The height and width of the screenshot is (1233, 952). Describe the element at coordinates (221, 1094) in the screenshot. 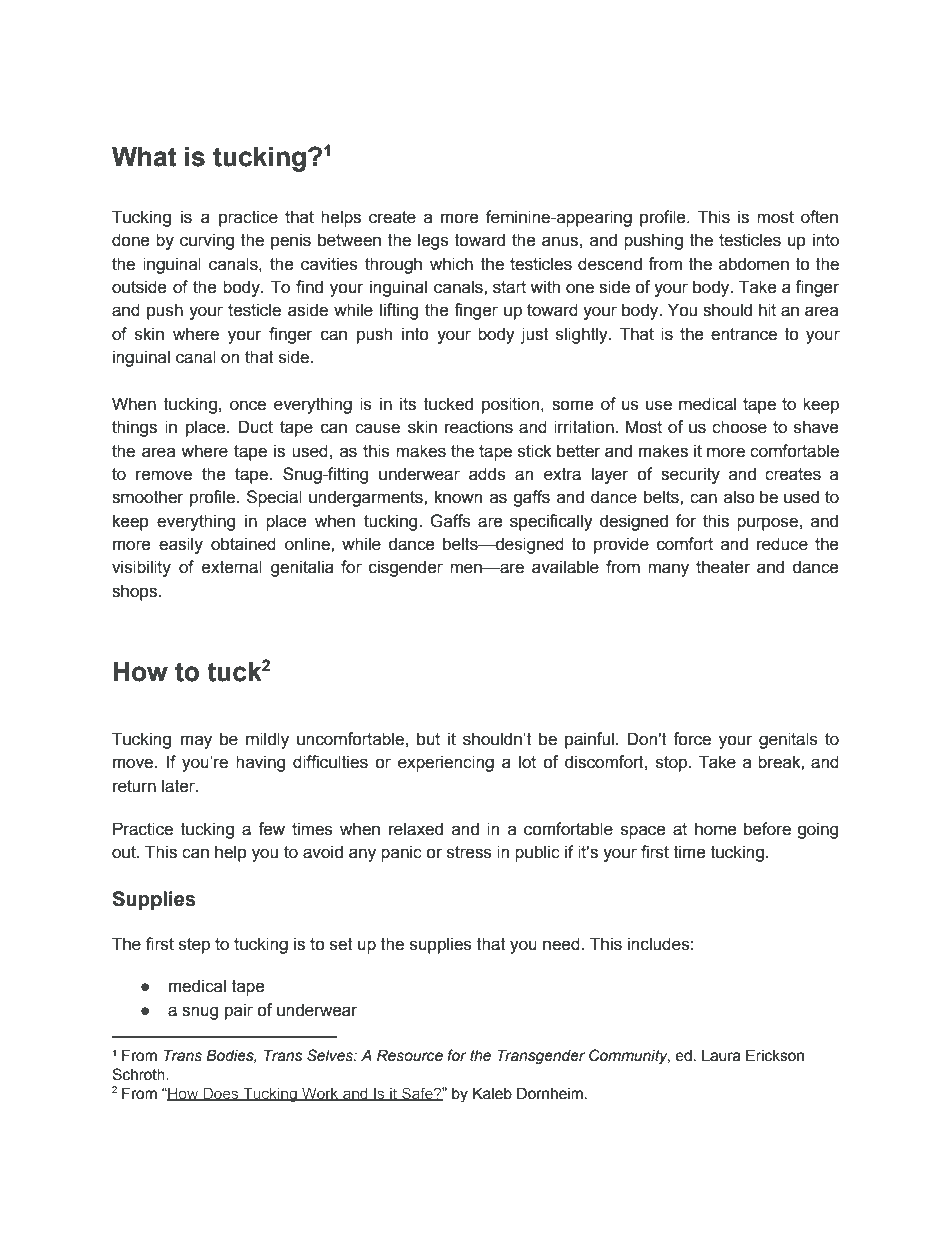

I see `Does` at that location.
